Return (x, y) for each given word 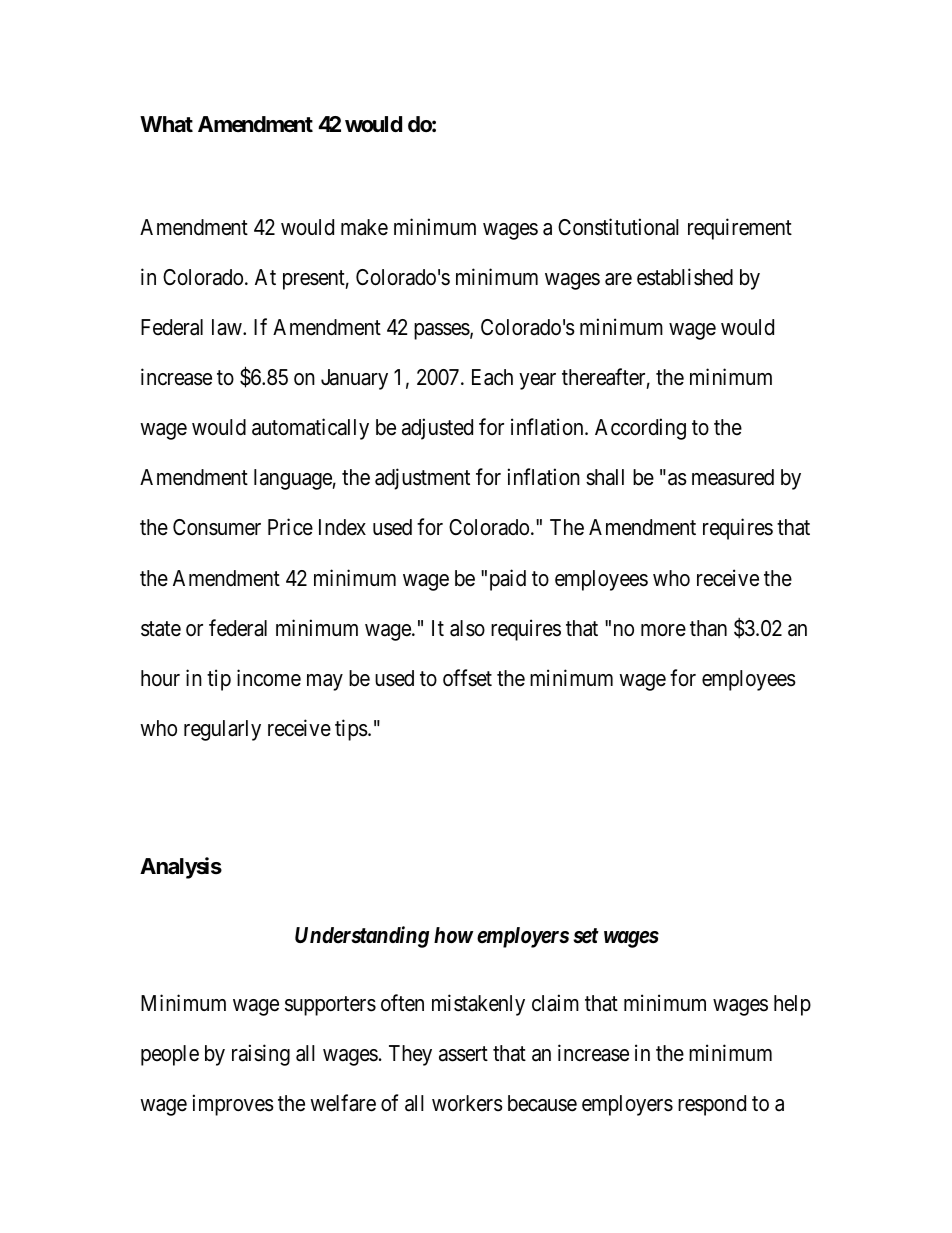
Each (492, 377)
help (792, 1005)
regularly (222, 730)
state (161, 629)
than (708, 628)
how (453, 935)
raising (261, 1055)
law (228, 327)
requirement (740, 229)
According (640, 429)
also (467, 628)
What (166, 124)
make (364, 227)
